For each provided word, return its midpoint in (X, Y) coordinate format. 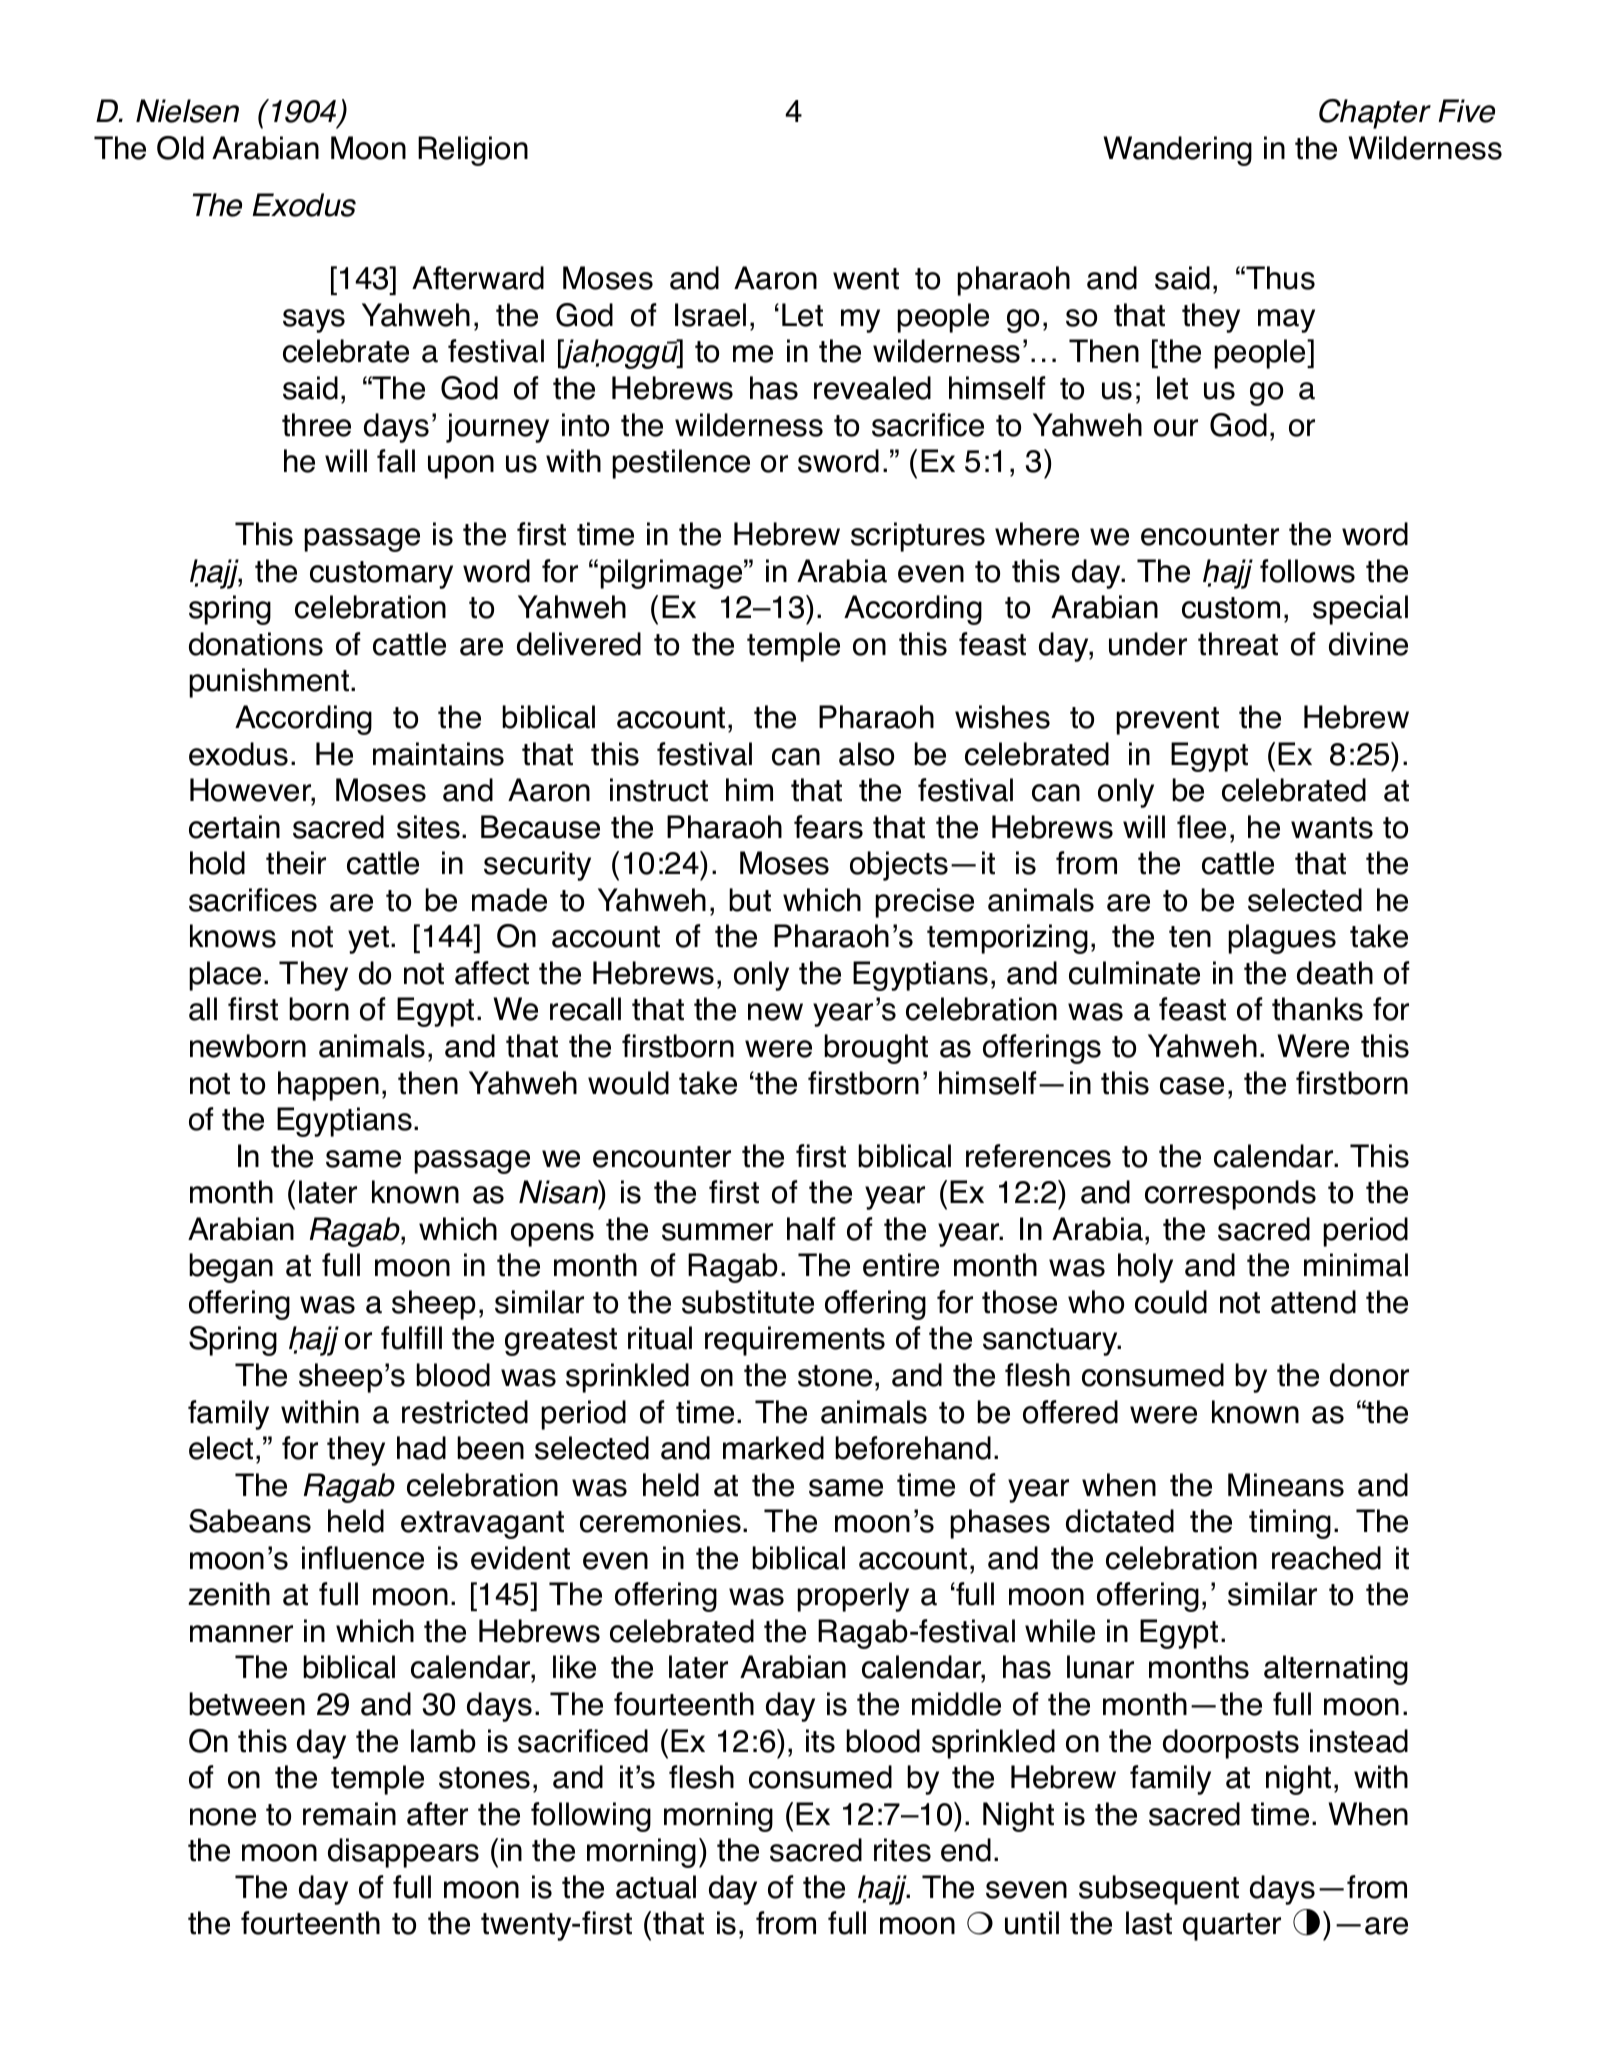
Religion (473, 151)
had (421, 1448)
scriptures (918, 537)
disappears (403, 1853)
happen (328, 1086)
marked (773, 1448)
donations (256, 644)
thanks (1317, 1009)
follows (1307, 571)
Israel (710, 315)
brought (876, 1049)
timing (1290, 1524)
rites (902, 1850)
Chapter (1375, 114)
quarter (1232, 1927)
